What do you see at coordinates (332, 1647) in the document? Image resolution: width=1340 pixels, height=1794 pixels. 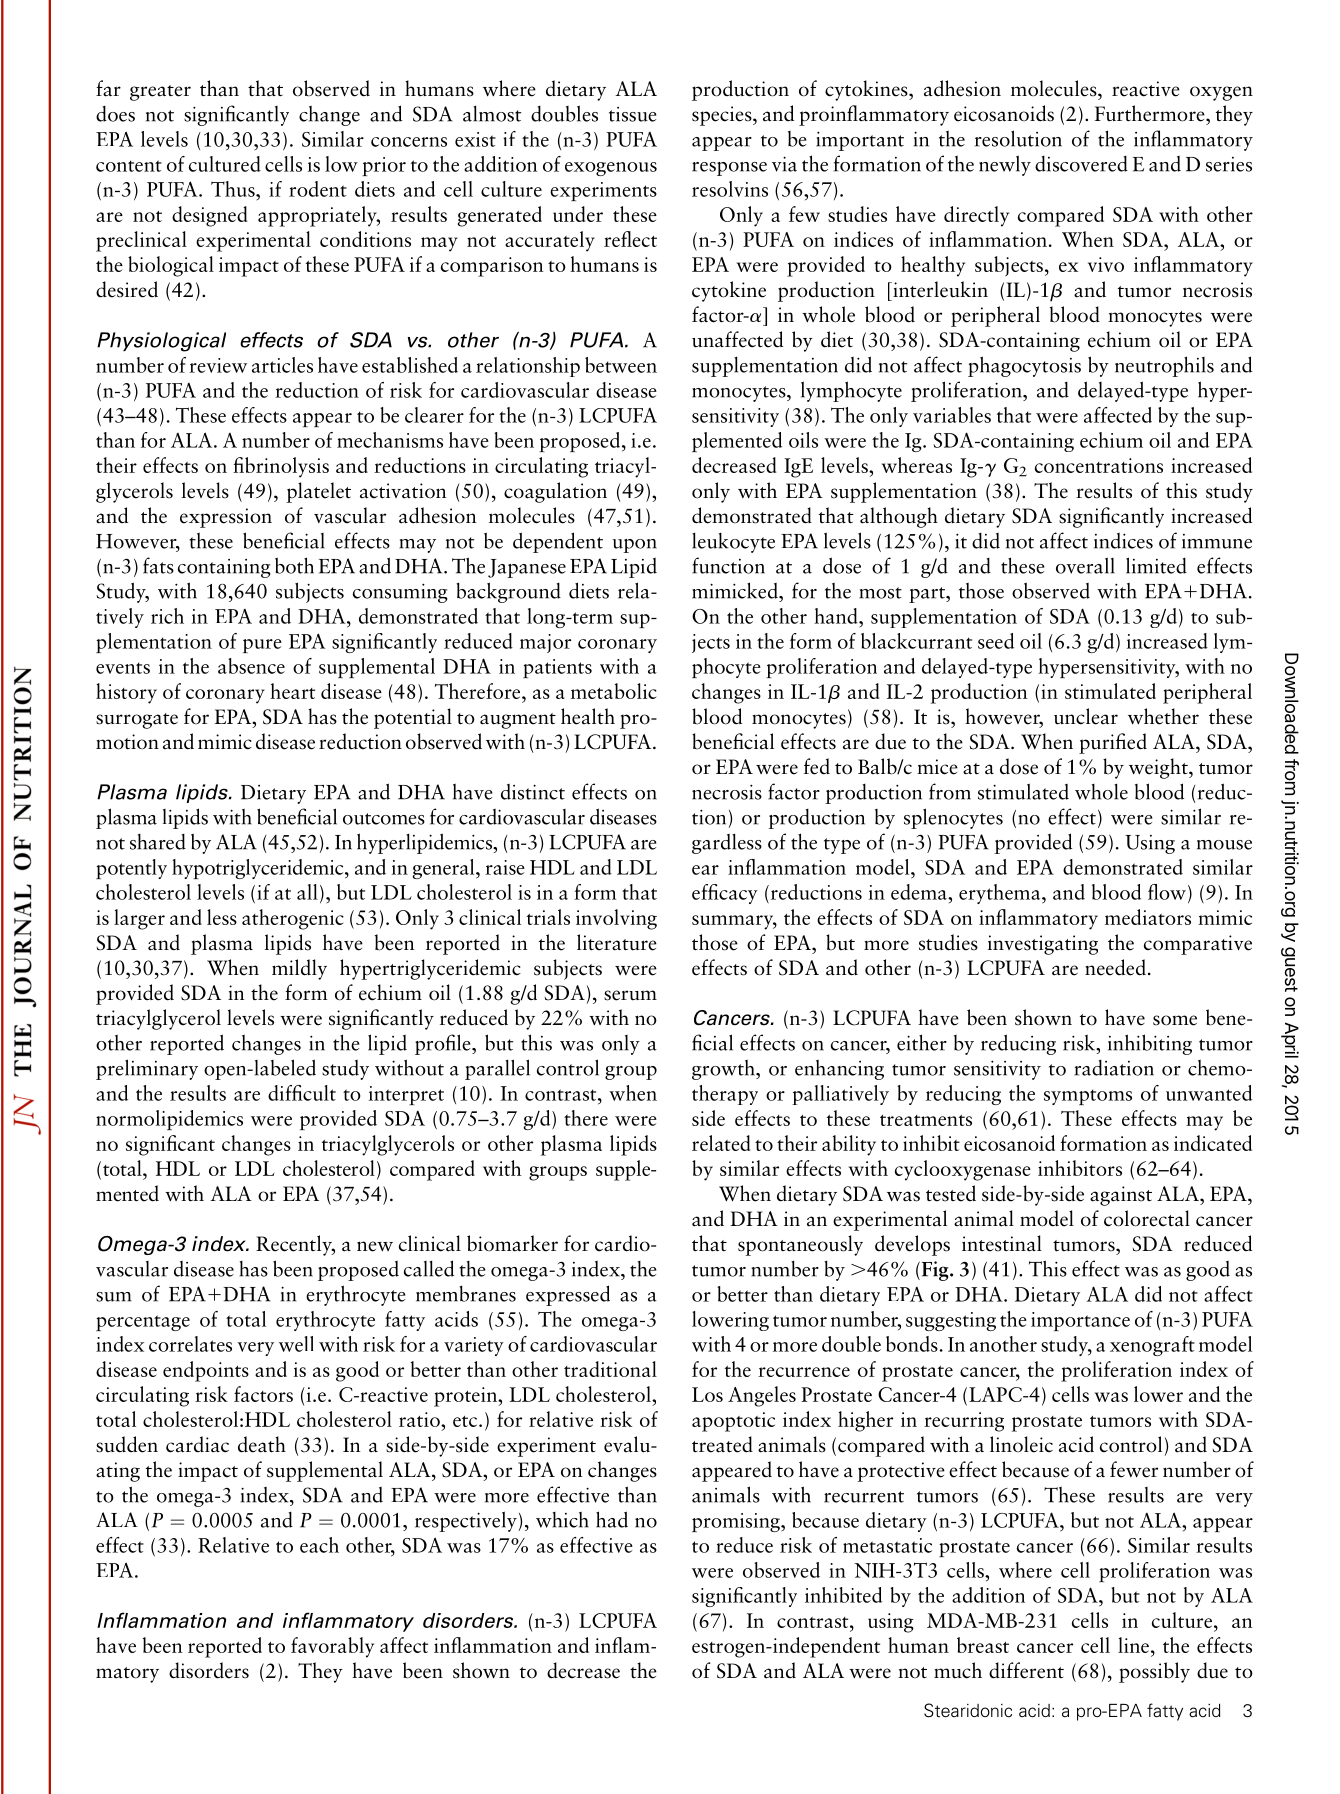 I see `favorably` at bounding box center [332, 1647].
